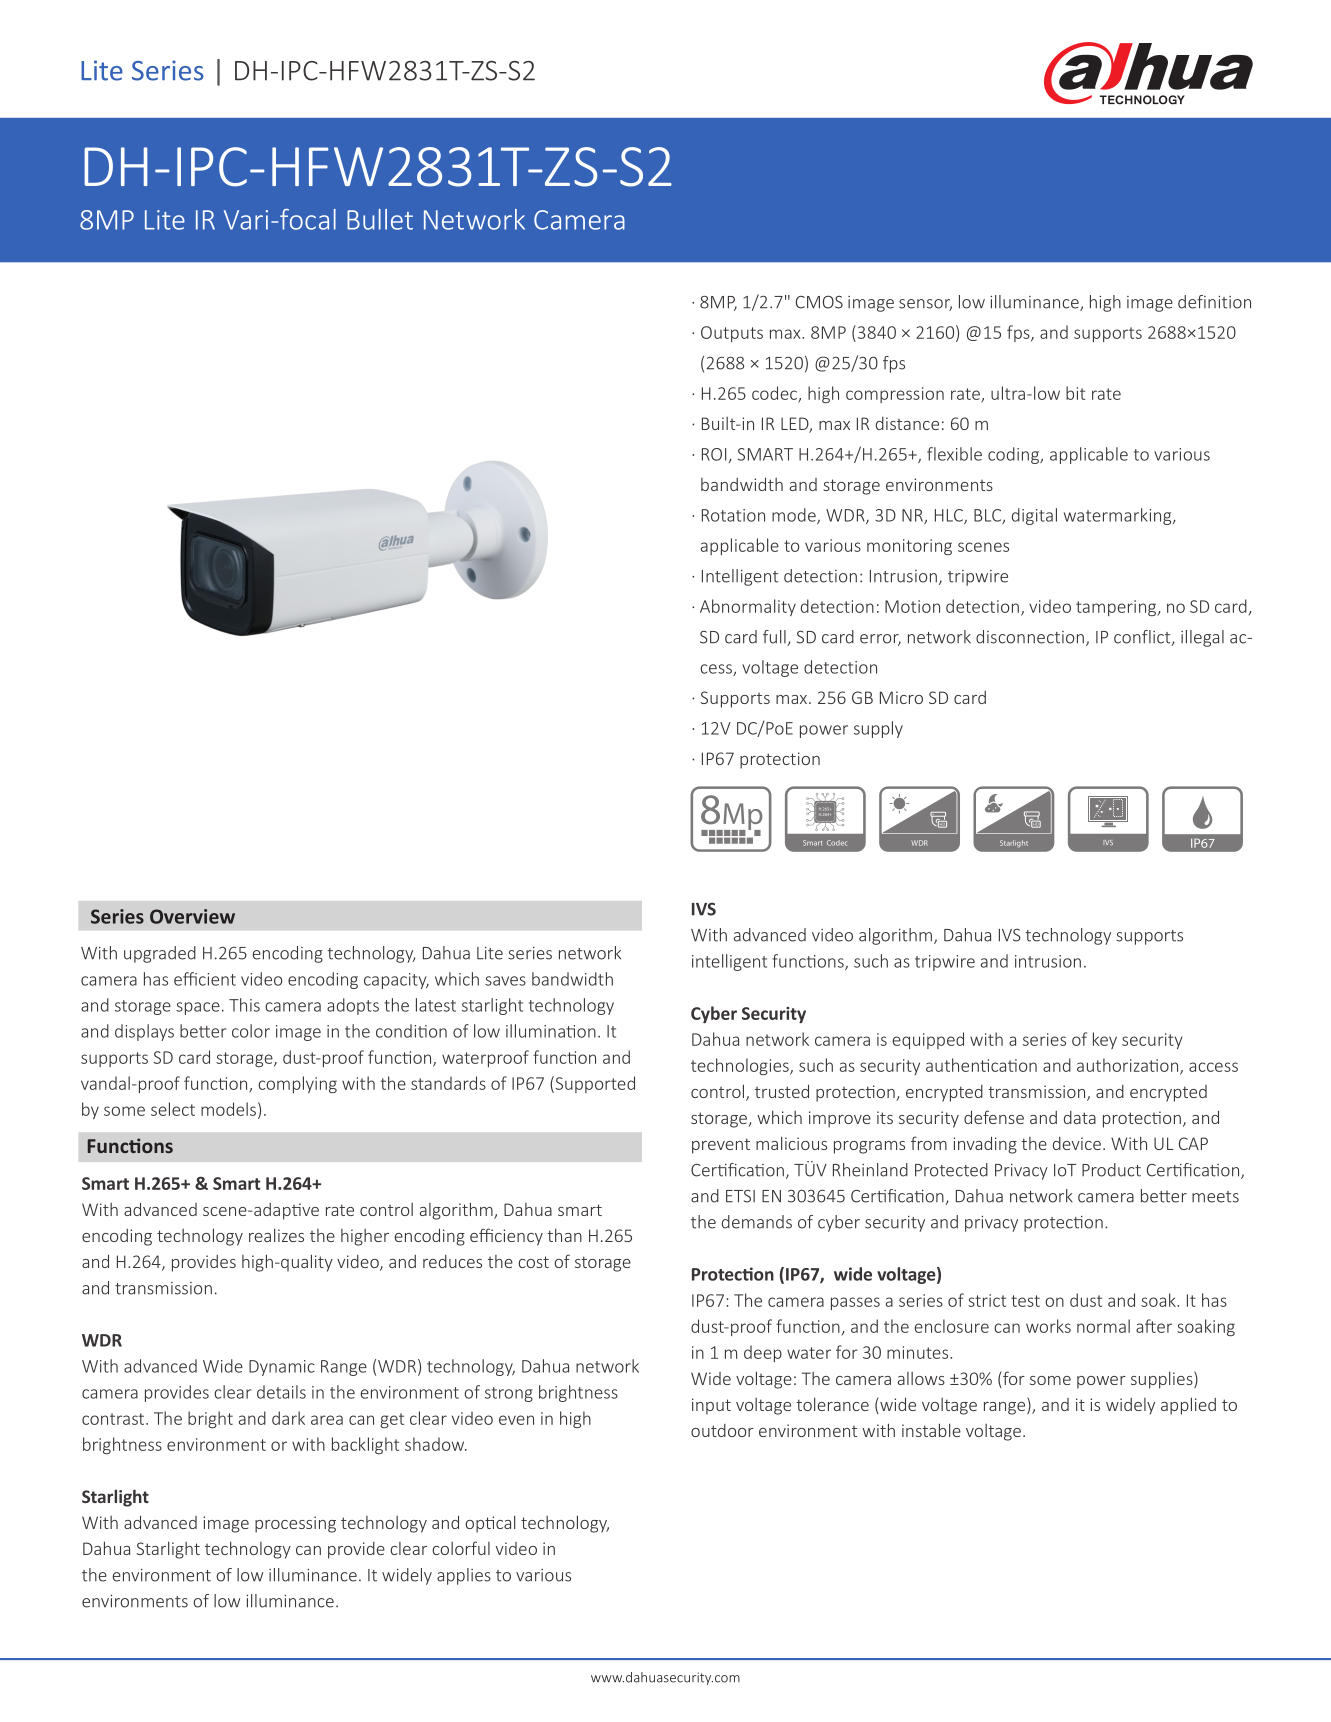 The height and width of the screenshot is (1722, 1331). I want to click on optical, so click(490, 1524).
